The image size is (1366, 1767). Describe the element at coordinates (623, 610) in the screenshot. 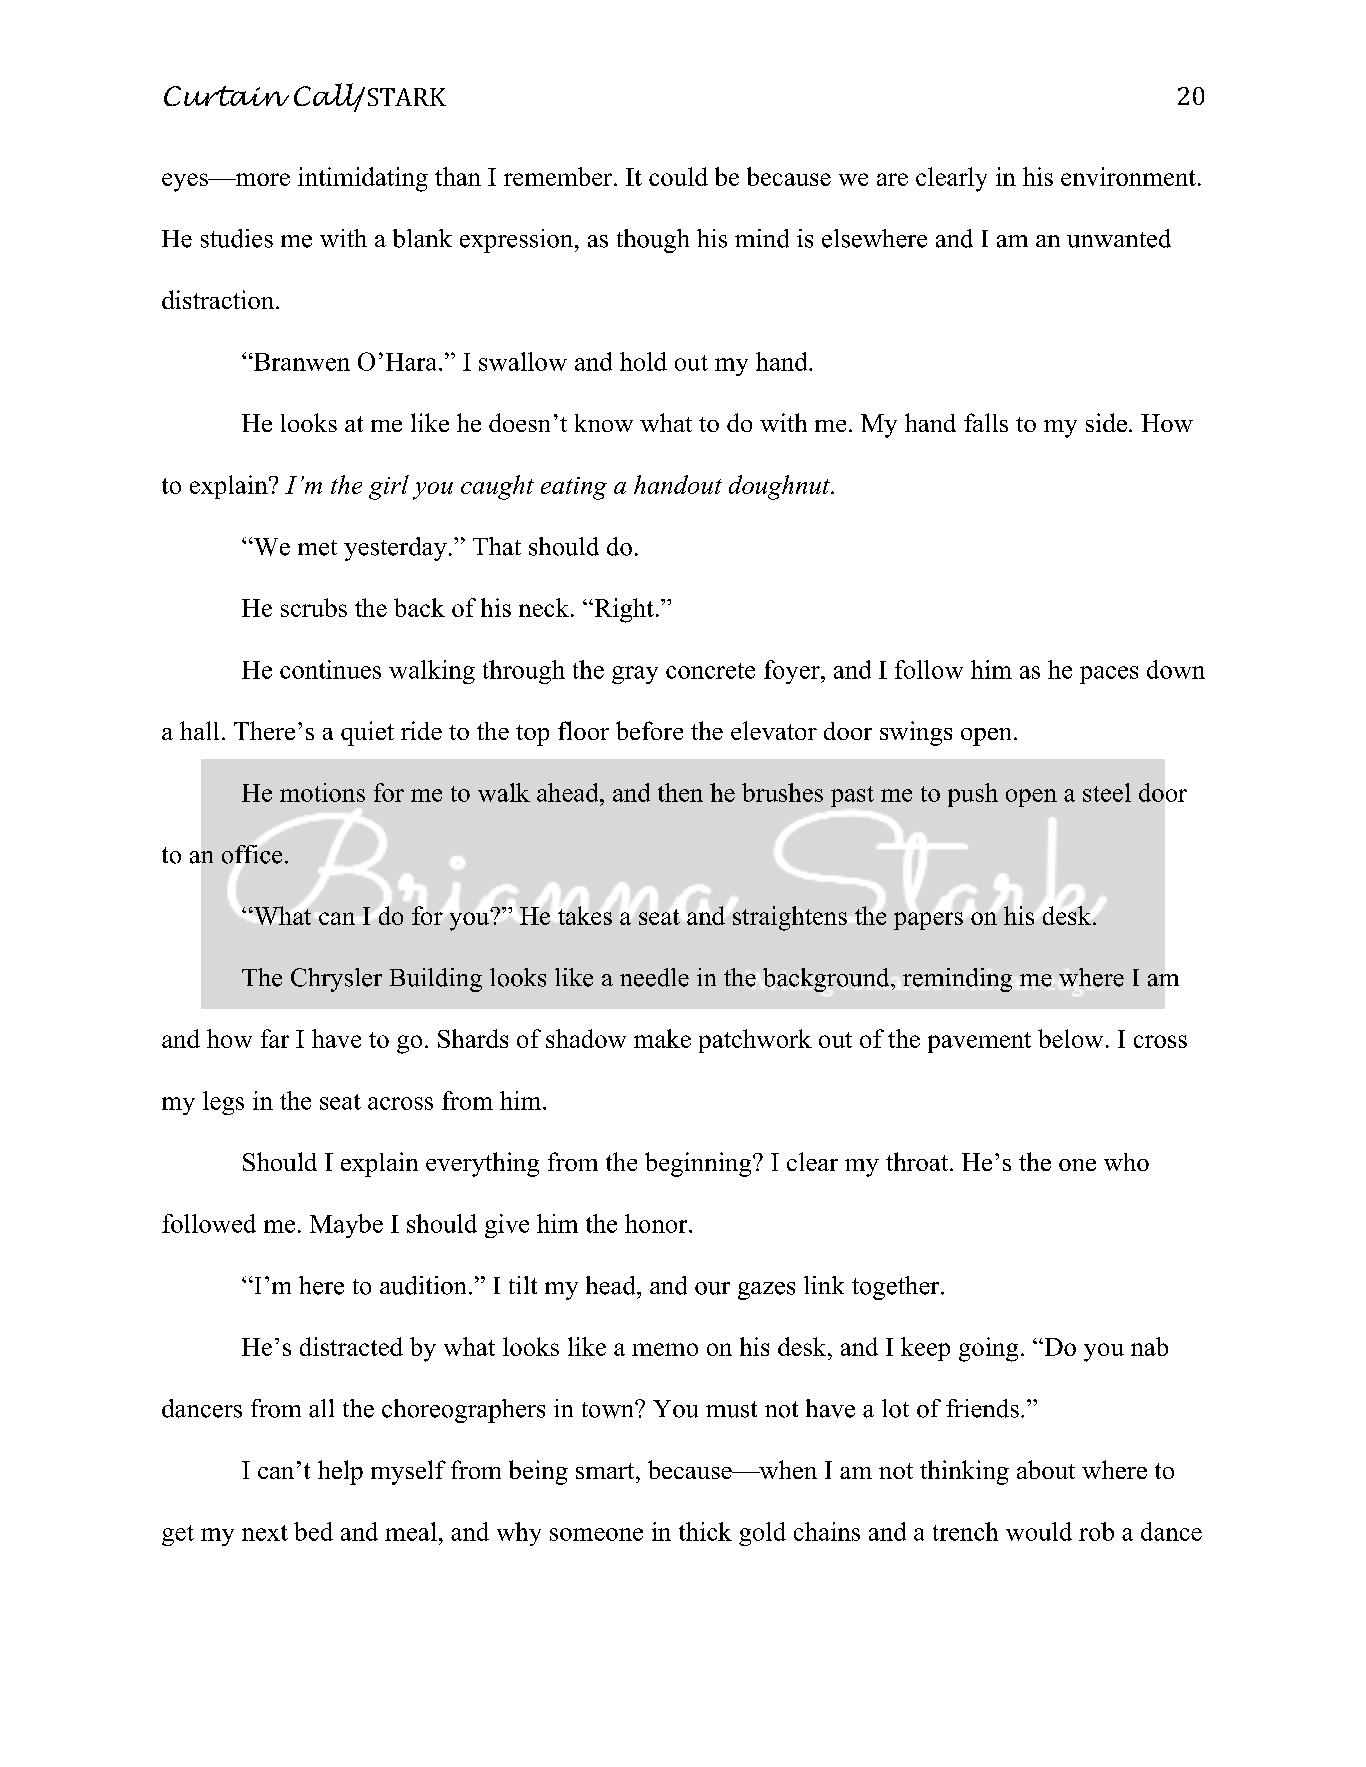

I see `Right` at that location.
